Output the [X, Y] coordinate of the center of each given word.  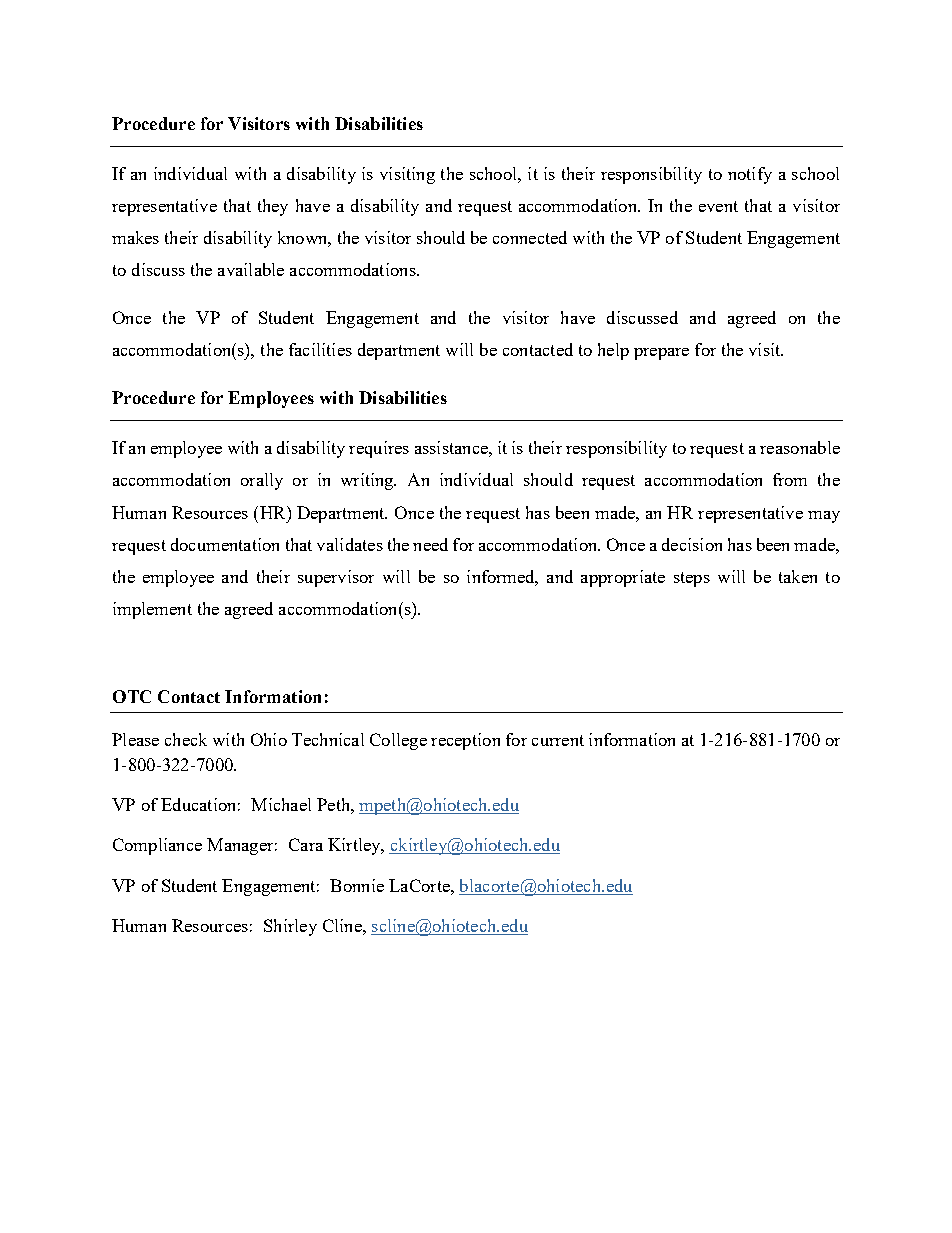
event [718, 206]
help [613, 351]
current [558, 740]
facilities [320, 349]
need [430, 544]
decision [692, 544]
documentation [225, 544]
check [186, 739]
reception [465, 741]
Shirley [290, 927]
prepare [661, 354]
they [273, 207]
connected [530, 237]
